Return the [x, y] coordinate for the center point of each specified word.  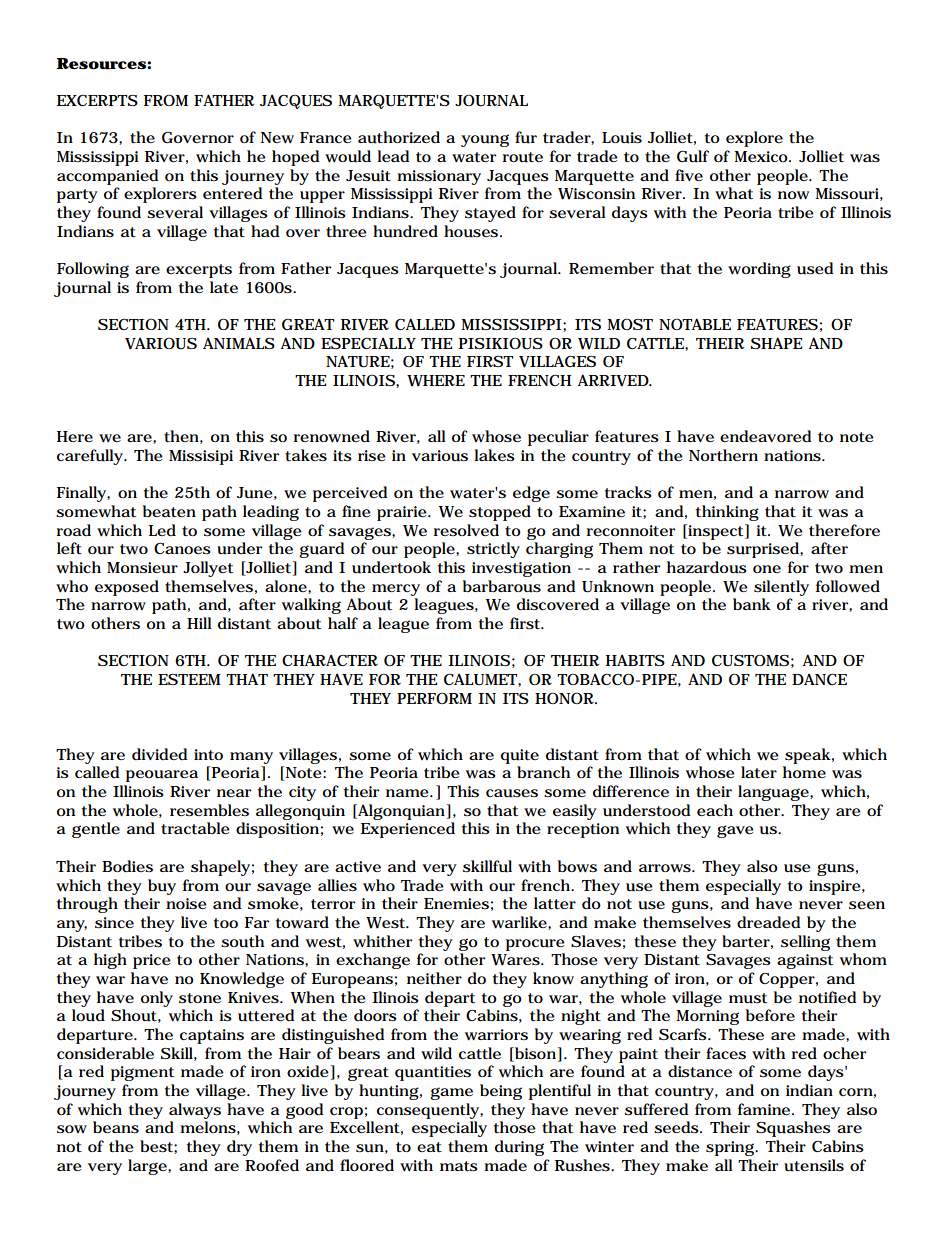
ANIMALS [239, 343]
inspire [836, 887]
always [195, 1111]
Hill [199, 623]
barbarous [502, 586]
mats [459, 1166]
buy [162, 887]
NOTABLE [695, 324]
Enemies [456, 903]
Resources [101, 64]
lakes [494, 455]
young [485, 140]
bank [752, 604]
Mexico [762, 156]
